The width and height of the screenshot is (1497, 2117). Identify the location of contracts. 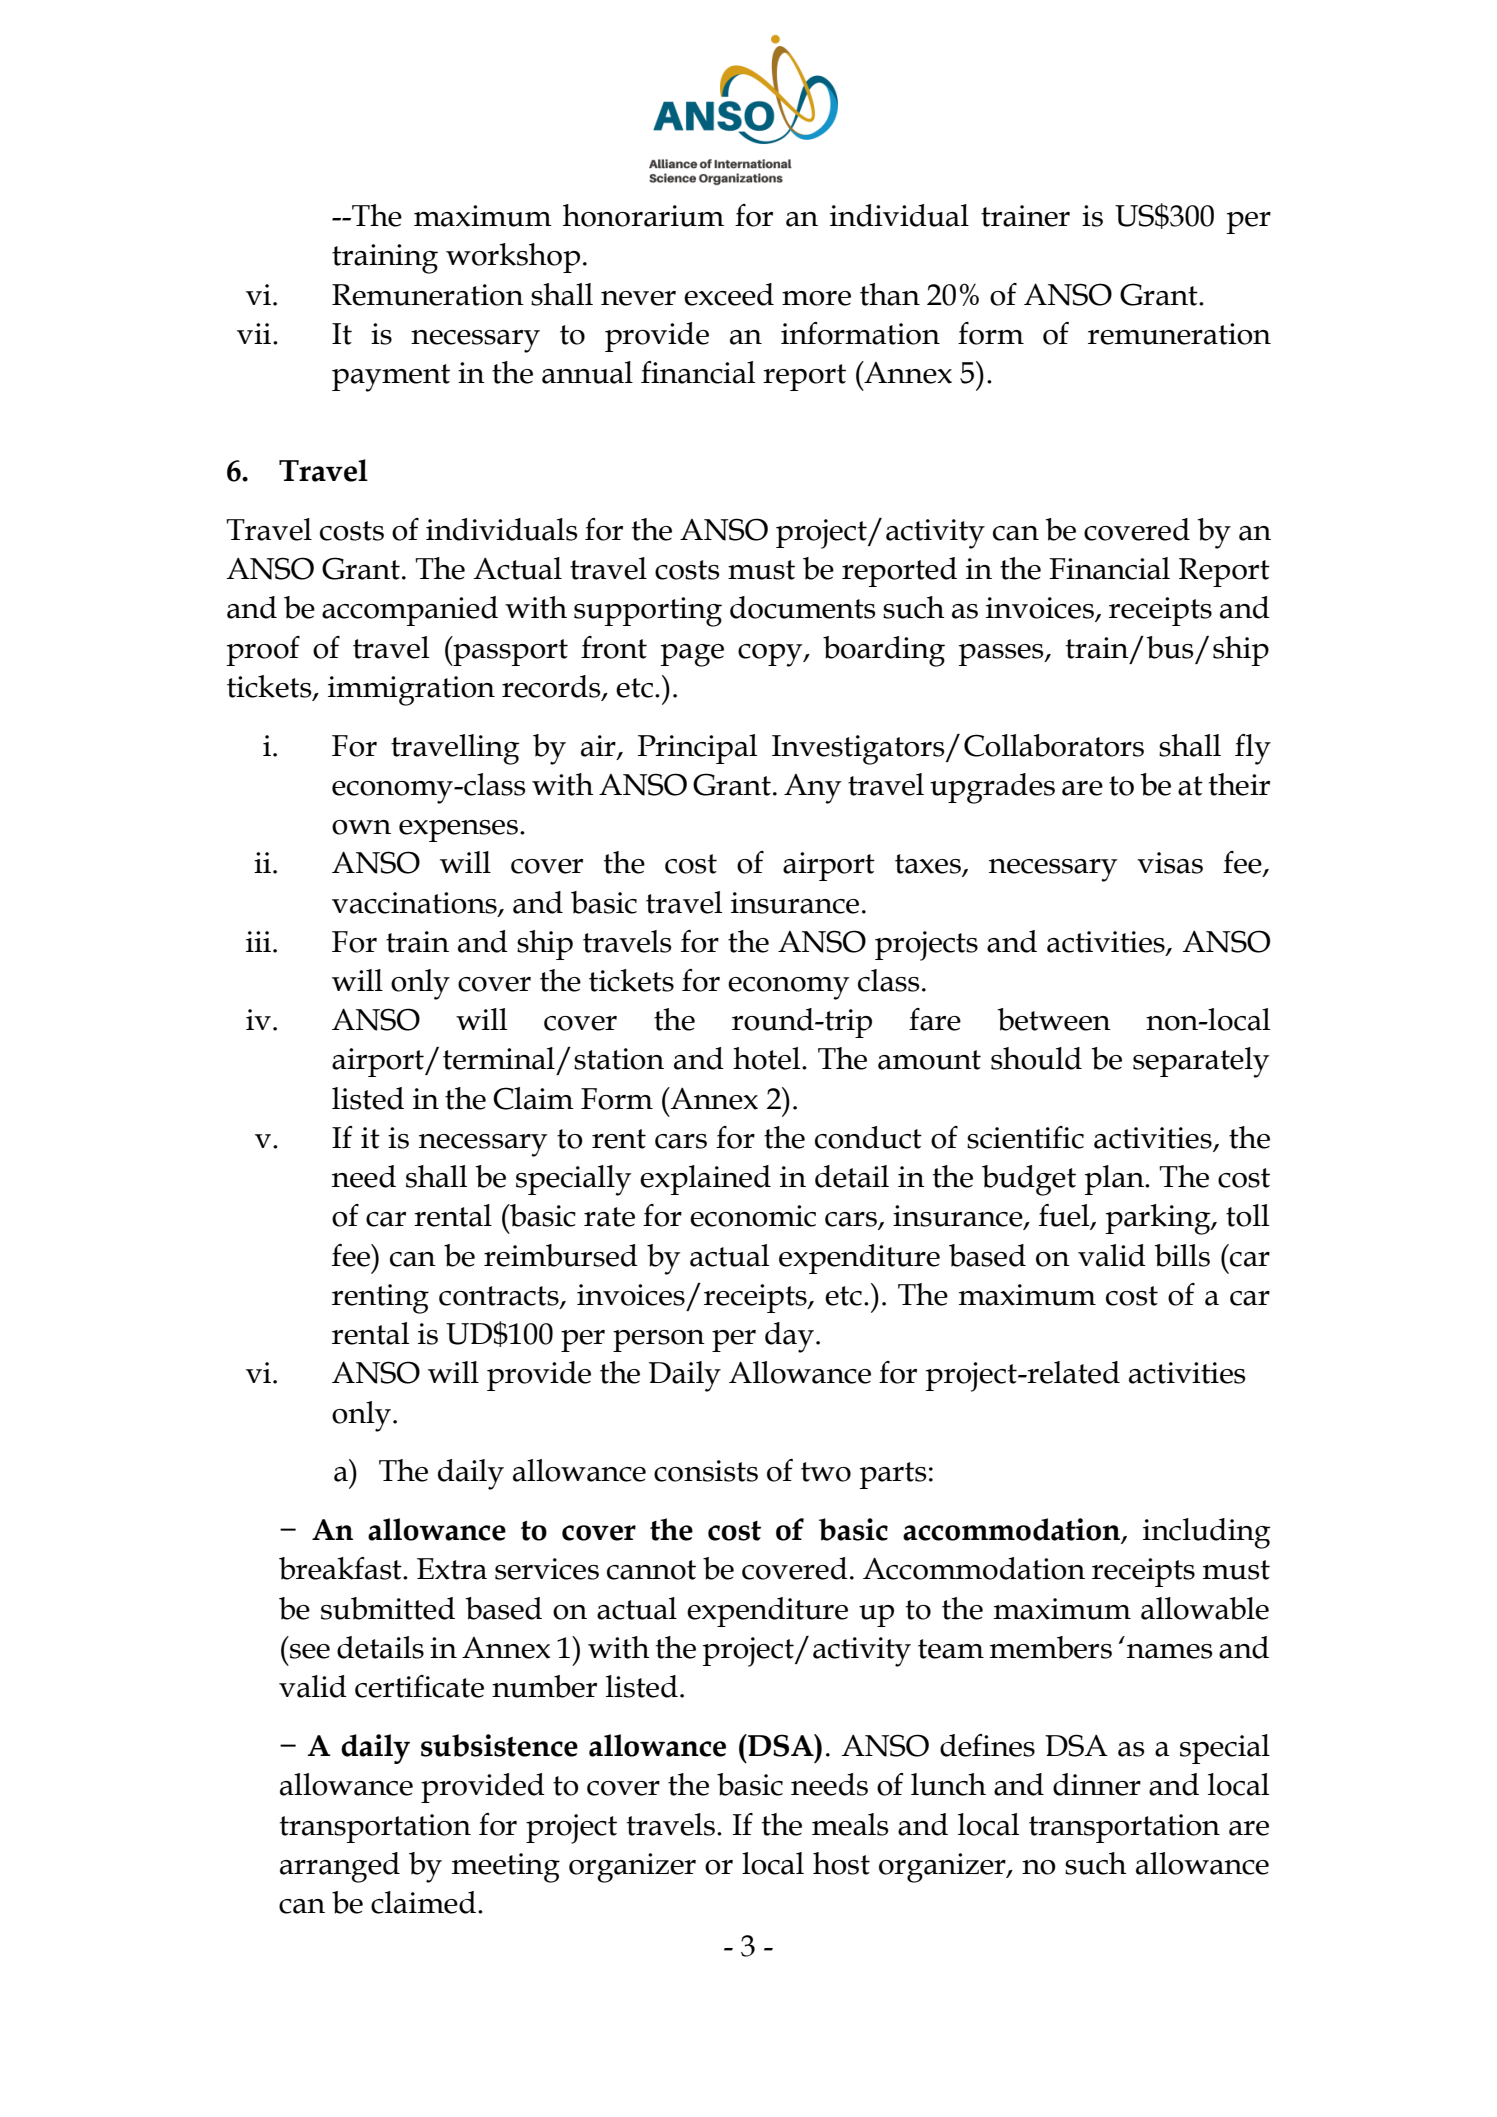
(500, 1297).
